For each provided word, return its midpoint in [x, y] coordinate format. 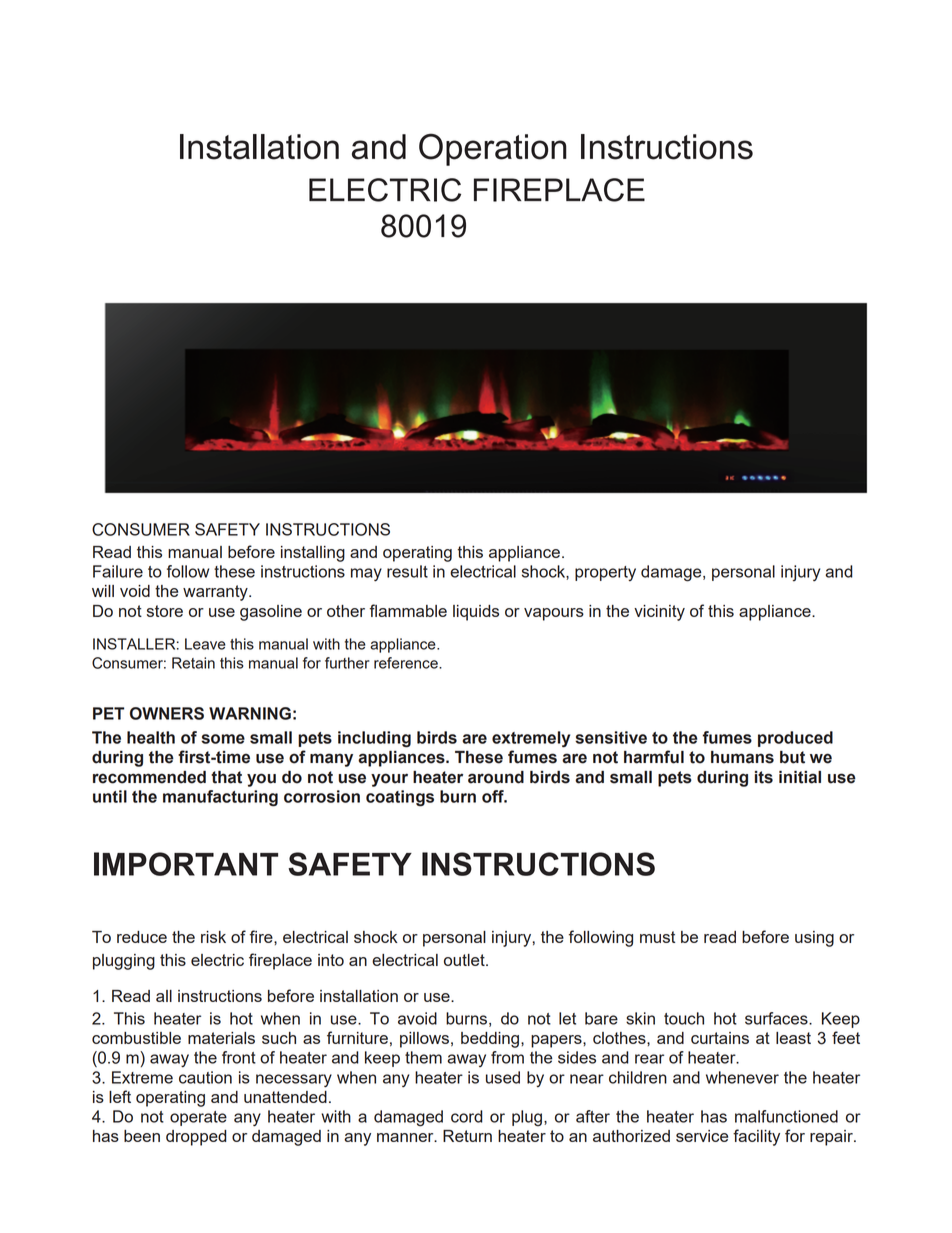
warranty [216, 593]
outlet [465, 960]
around [496, 777]
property [605, 573]
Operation [493, 149]
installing [313, 554]
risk [213, 937]
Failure [118, 571]
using [814, 939]
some [223, 739]
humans [742, 757]
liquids [476, 613]
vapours [554, 614]
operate [198, 1118]
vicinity [659, 613]
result [407, 571]
